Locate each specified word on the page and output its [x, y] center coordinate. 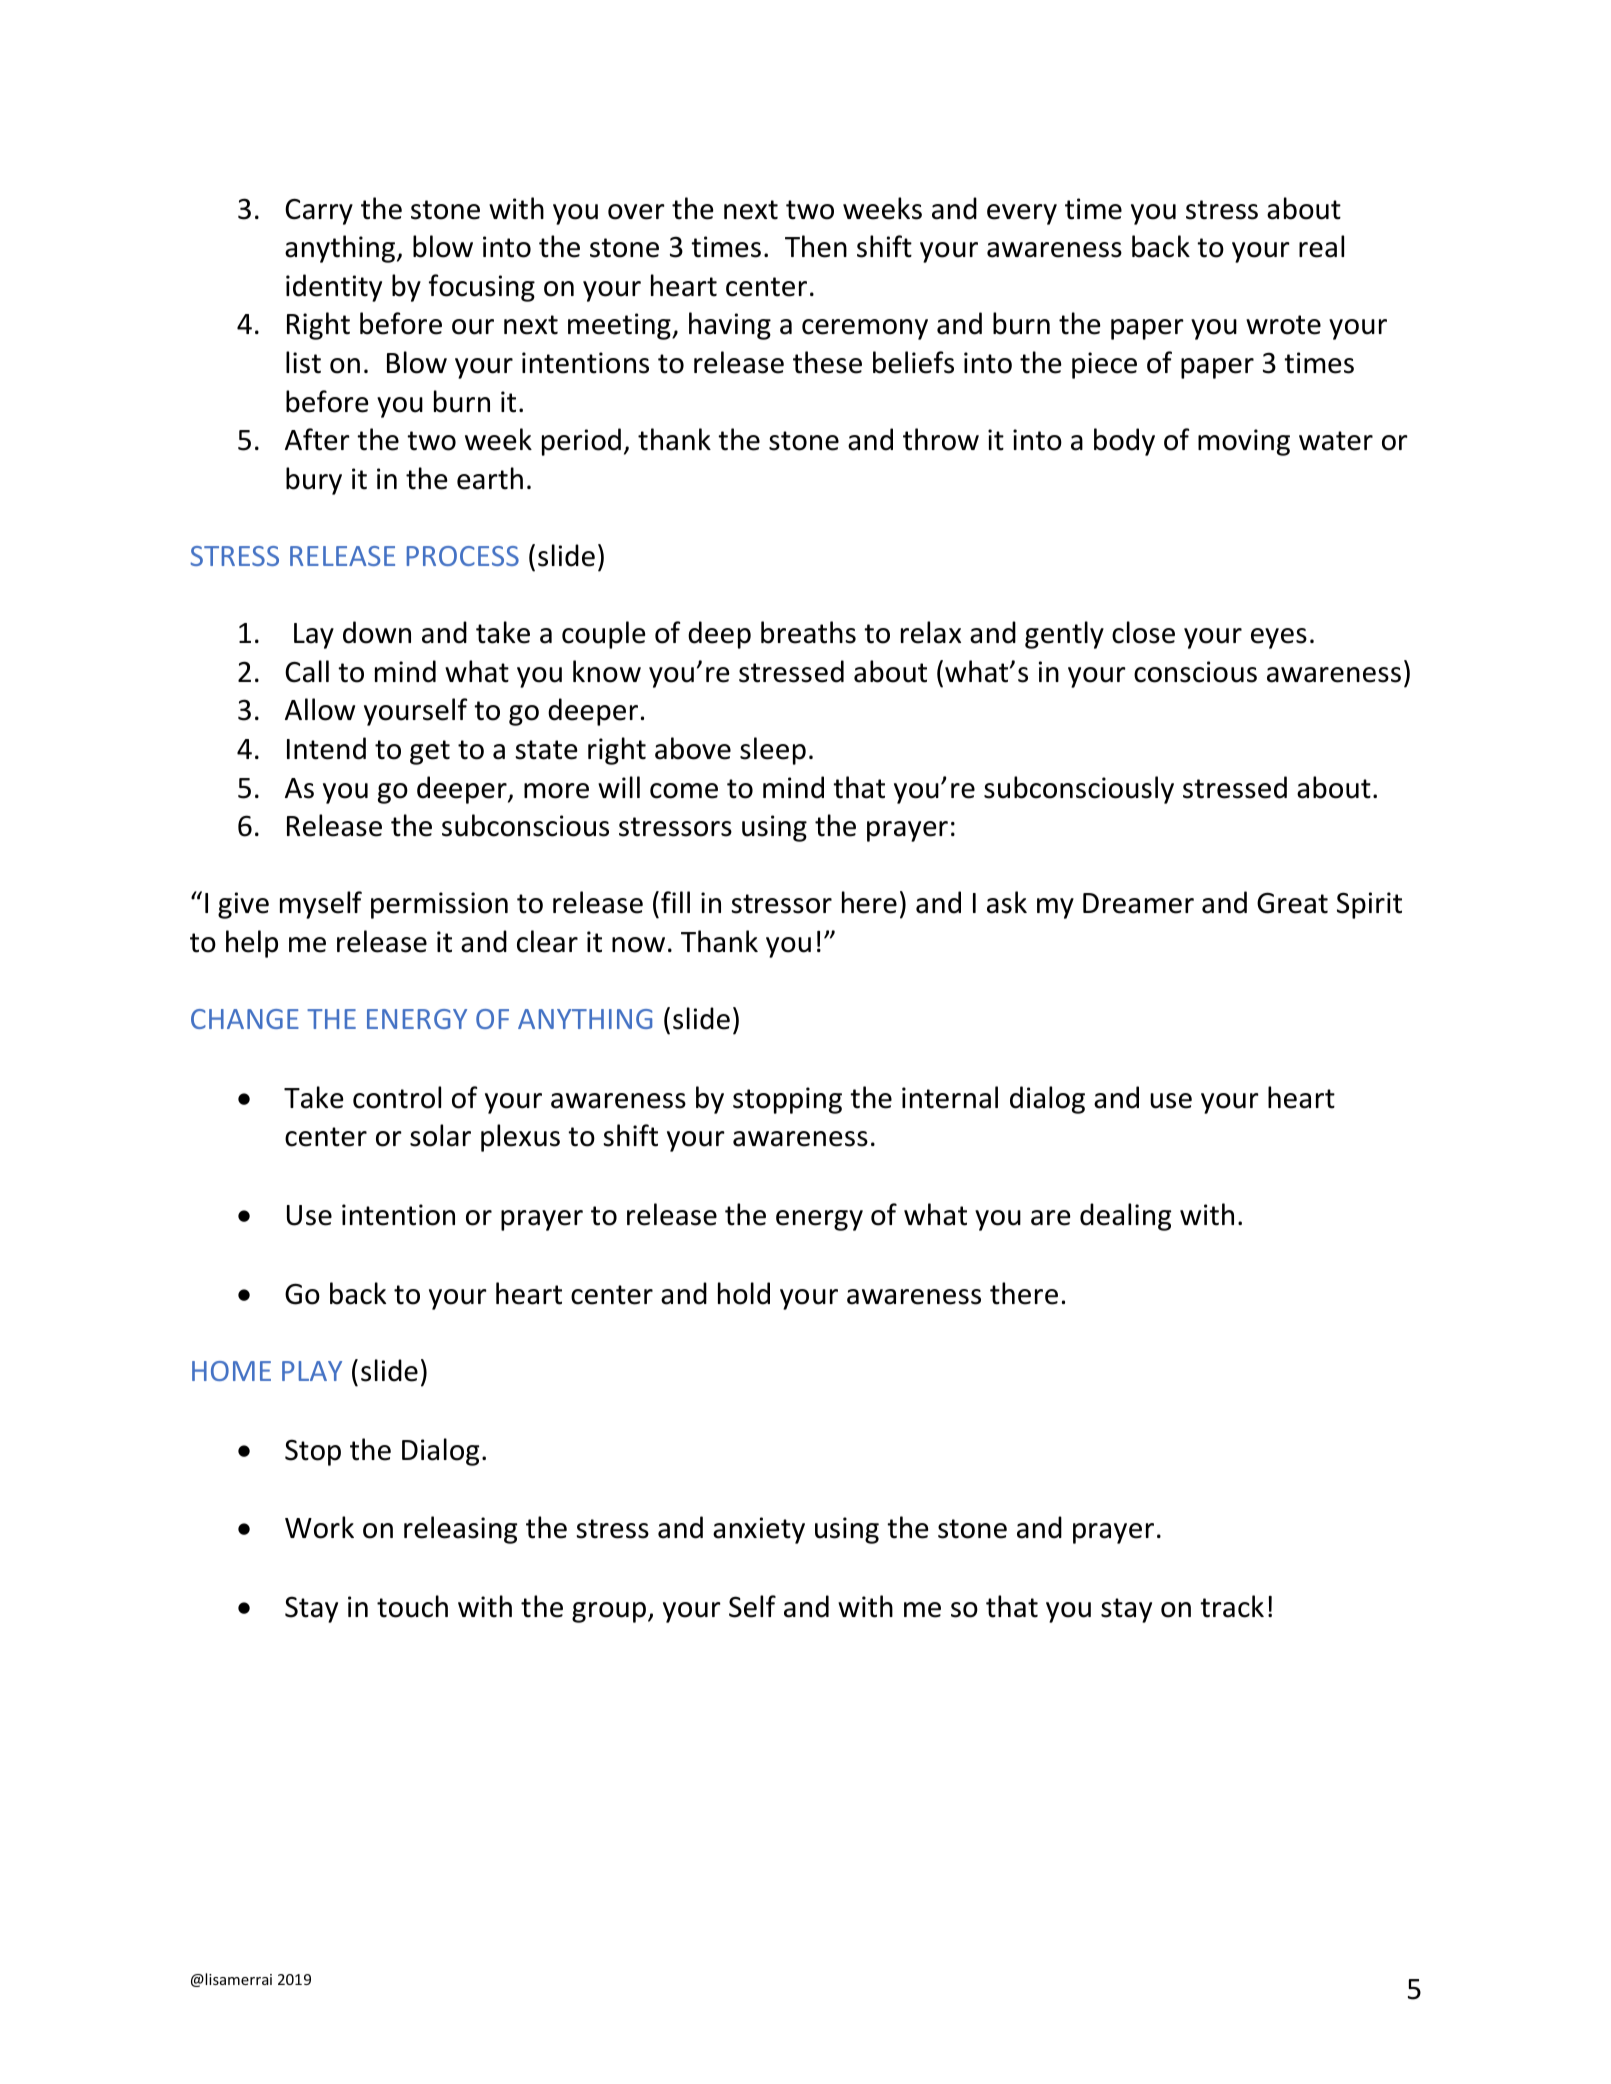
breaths [808, 632]
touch [412, 1606]
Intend [326, 748]
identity [334, 288]
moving [1244, 442]
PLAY [312, 1371]
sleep [773, 751]
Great [1292, 903]
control [397, 1097]
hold [744, 1293]
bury [314, 481]
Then [816, 246]
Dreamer [1138, 903]
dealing [1125, 1217]
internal [950, 1097]
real [1321, 246]
